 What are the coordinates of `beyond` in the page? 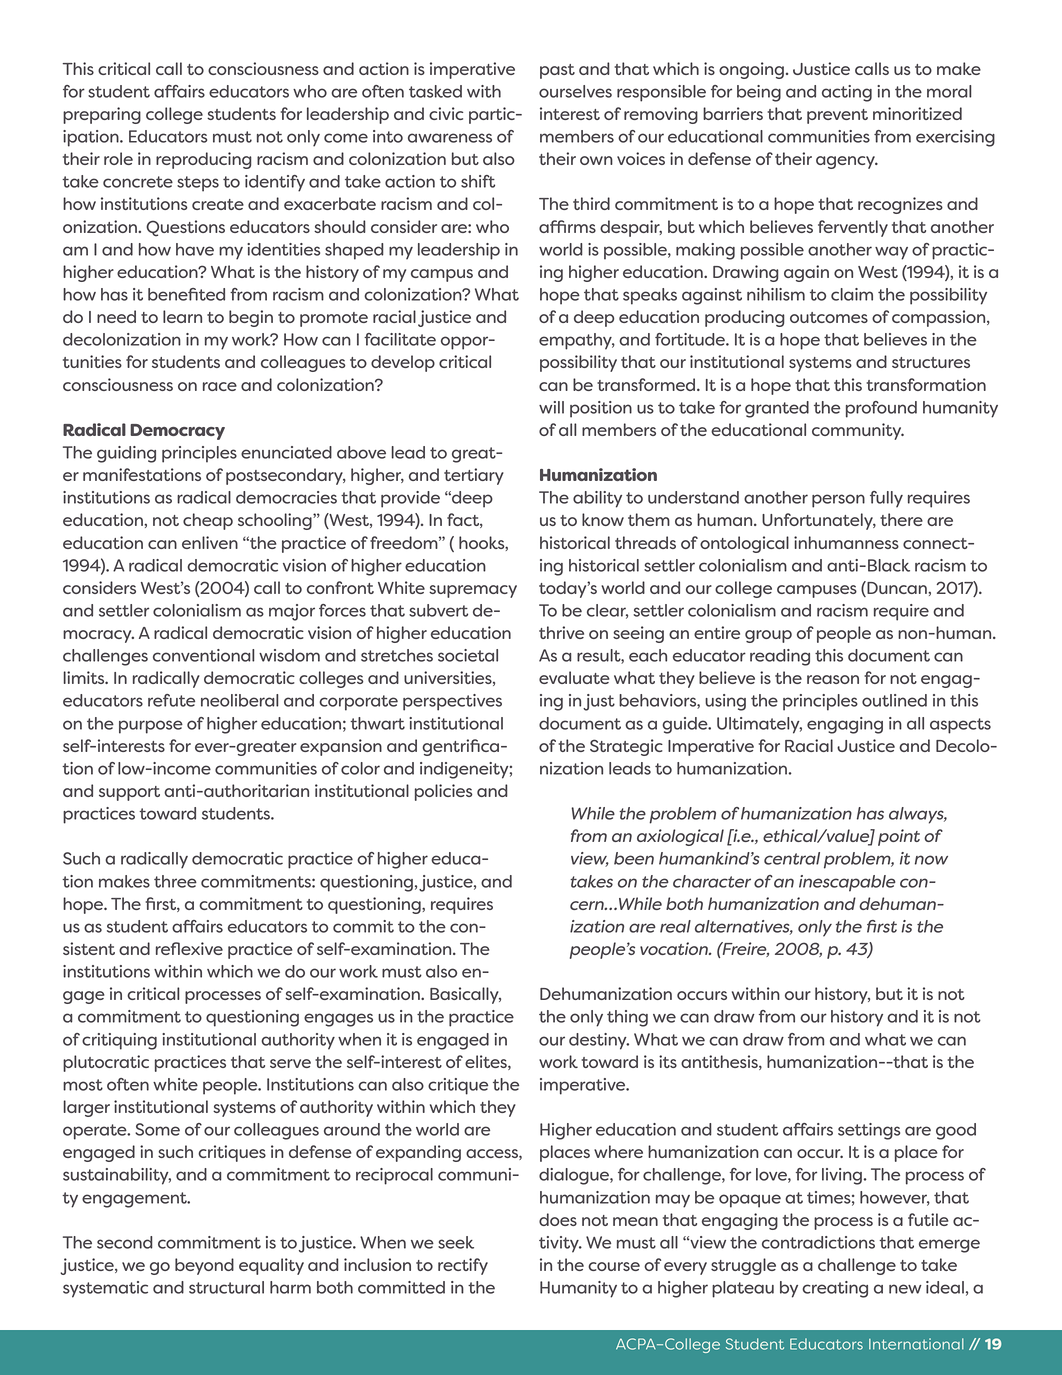 It's located at (204, 1266).
